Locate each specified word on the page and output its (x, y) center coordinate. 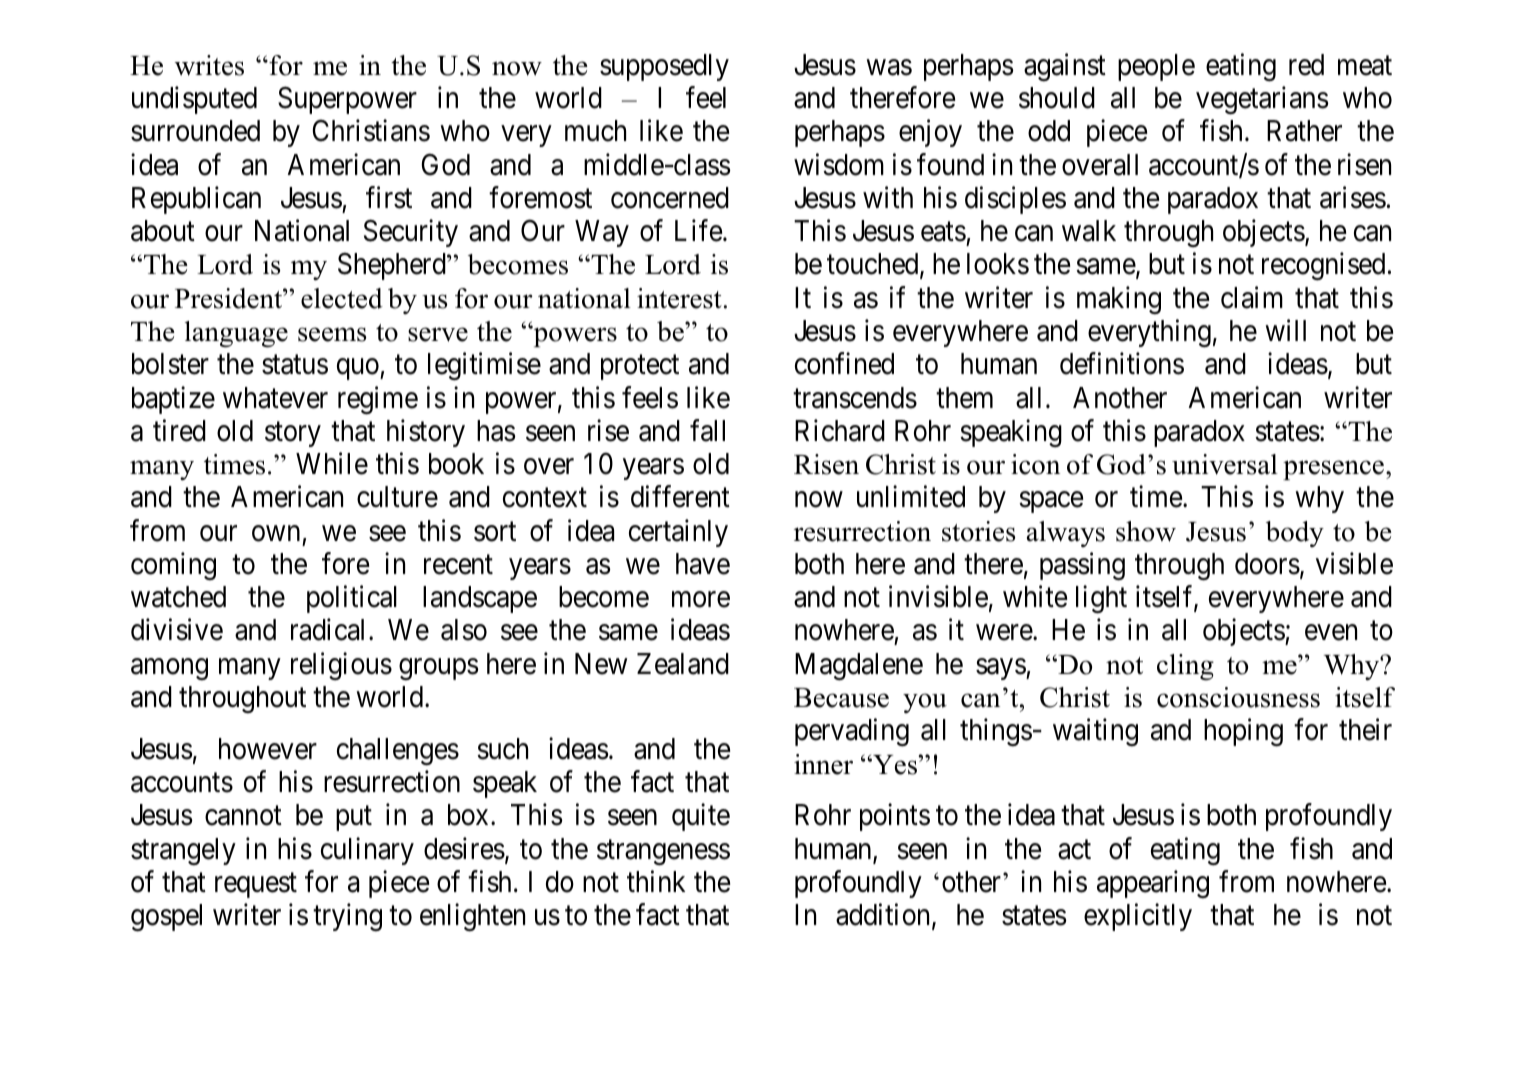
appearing (1153, 884)
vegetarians (1262, 100)
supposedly (664, 67)
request (256, 885)
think (656, 881)
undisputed (194, 100)
